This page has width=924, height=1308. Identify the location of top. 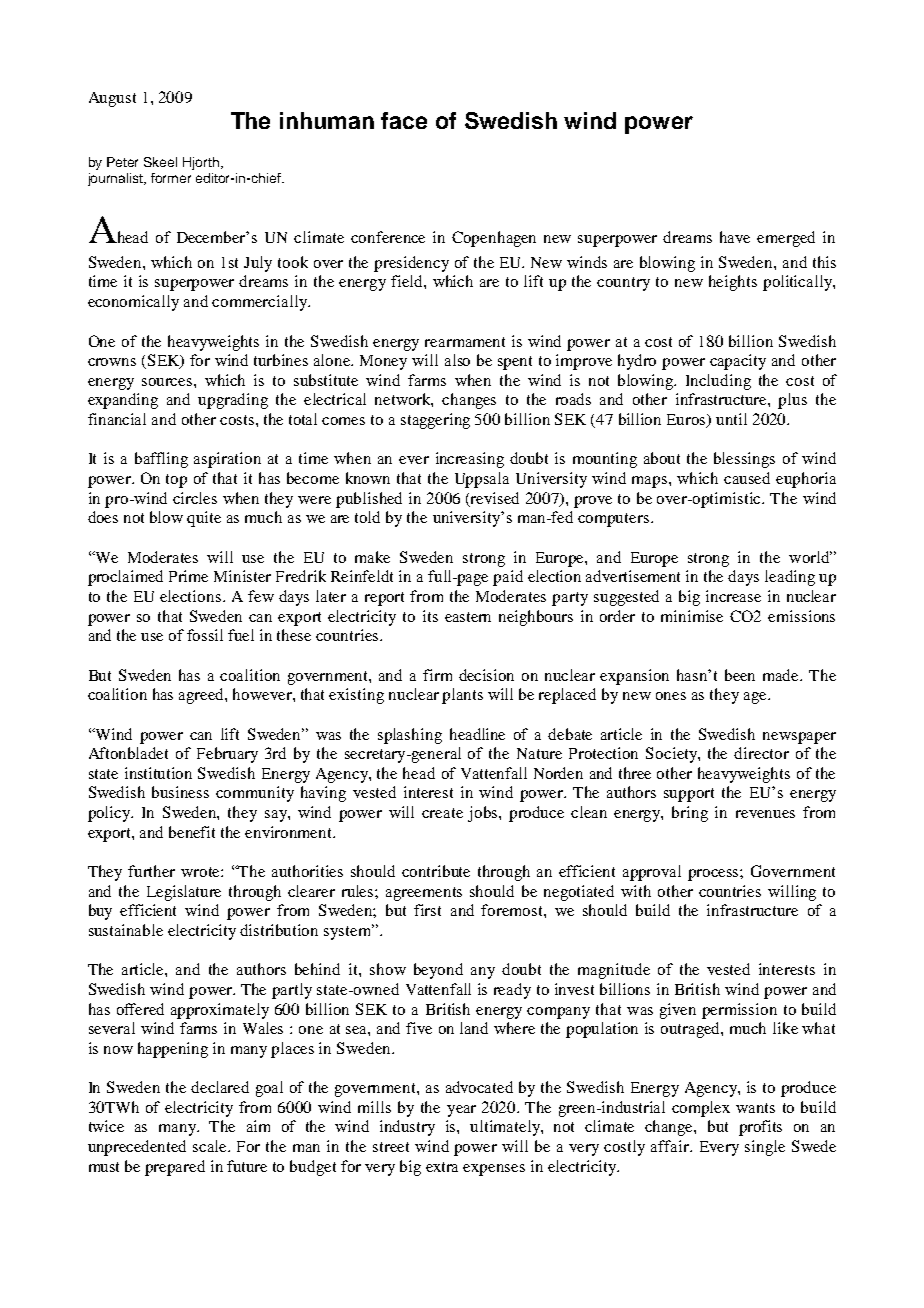
(176, 481).
